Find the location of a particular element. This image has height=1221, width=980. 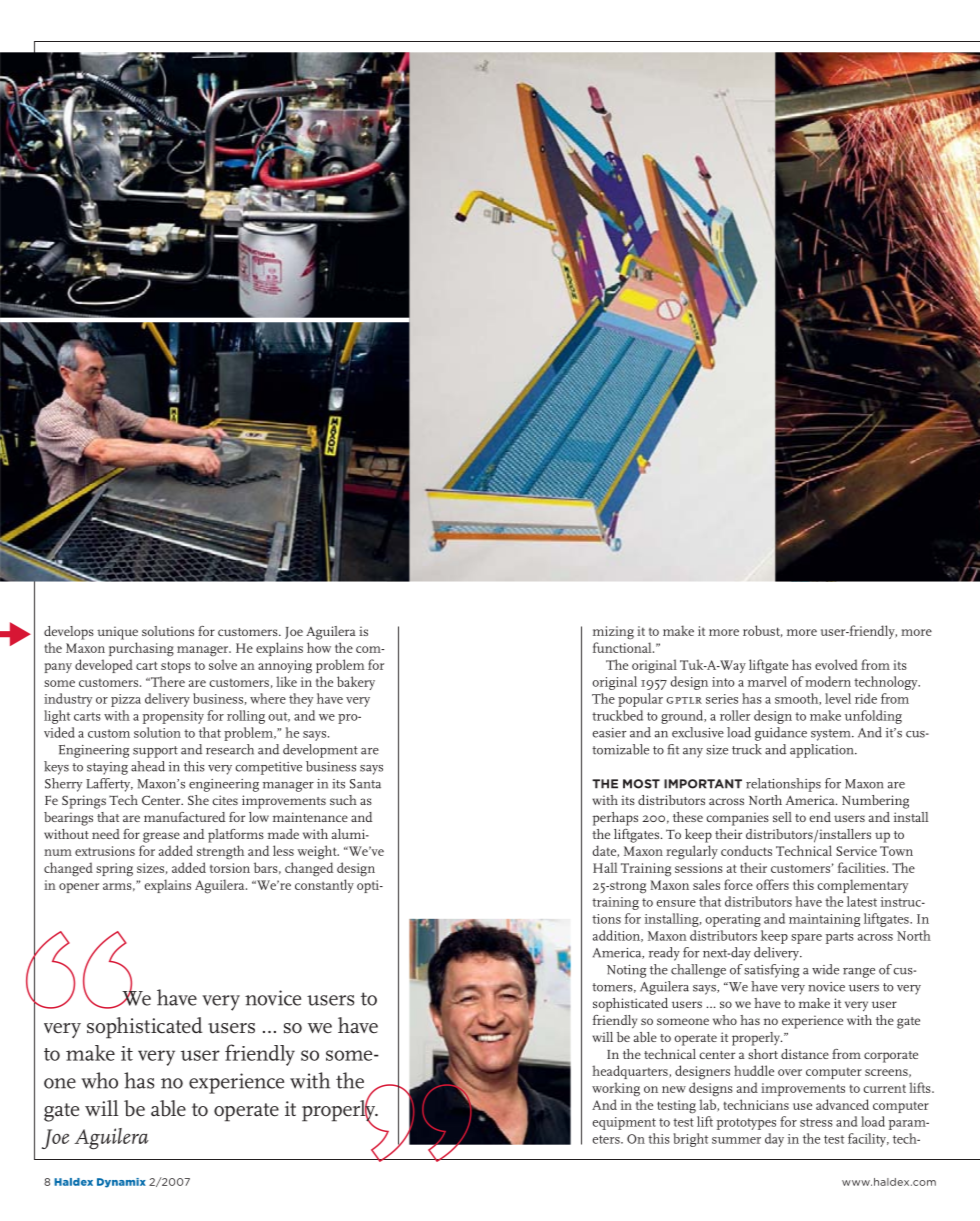

functional is located at coordinates (623, 647).
